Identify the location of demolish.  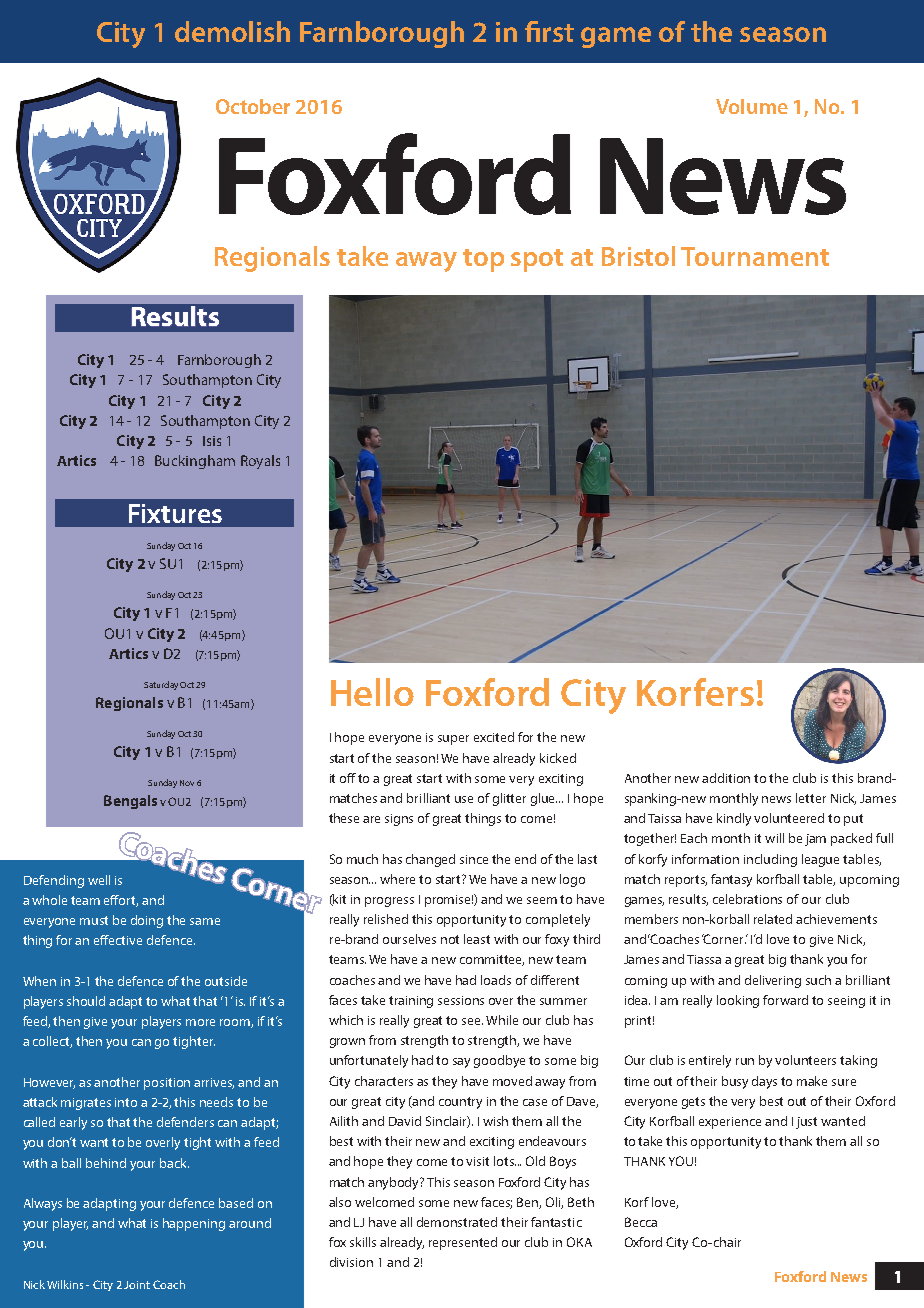
(232, 31).
